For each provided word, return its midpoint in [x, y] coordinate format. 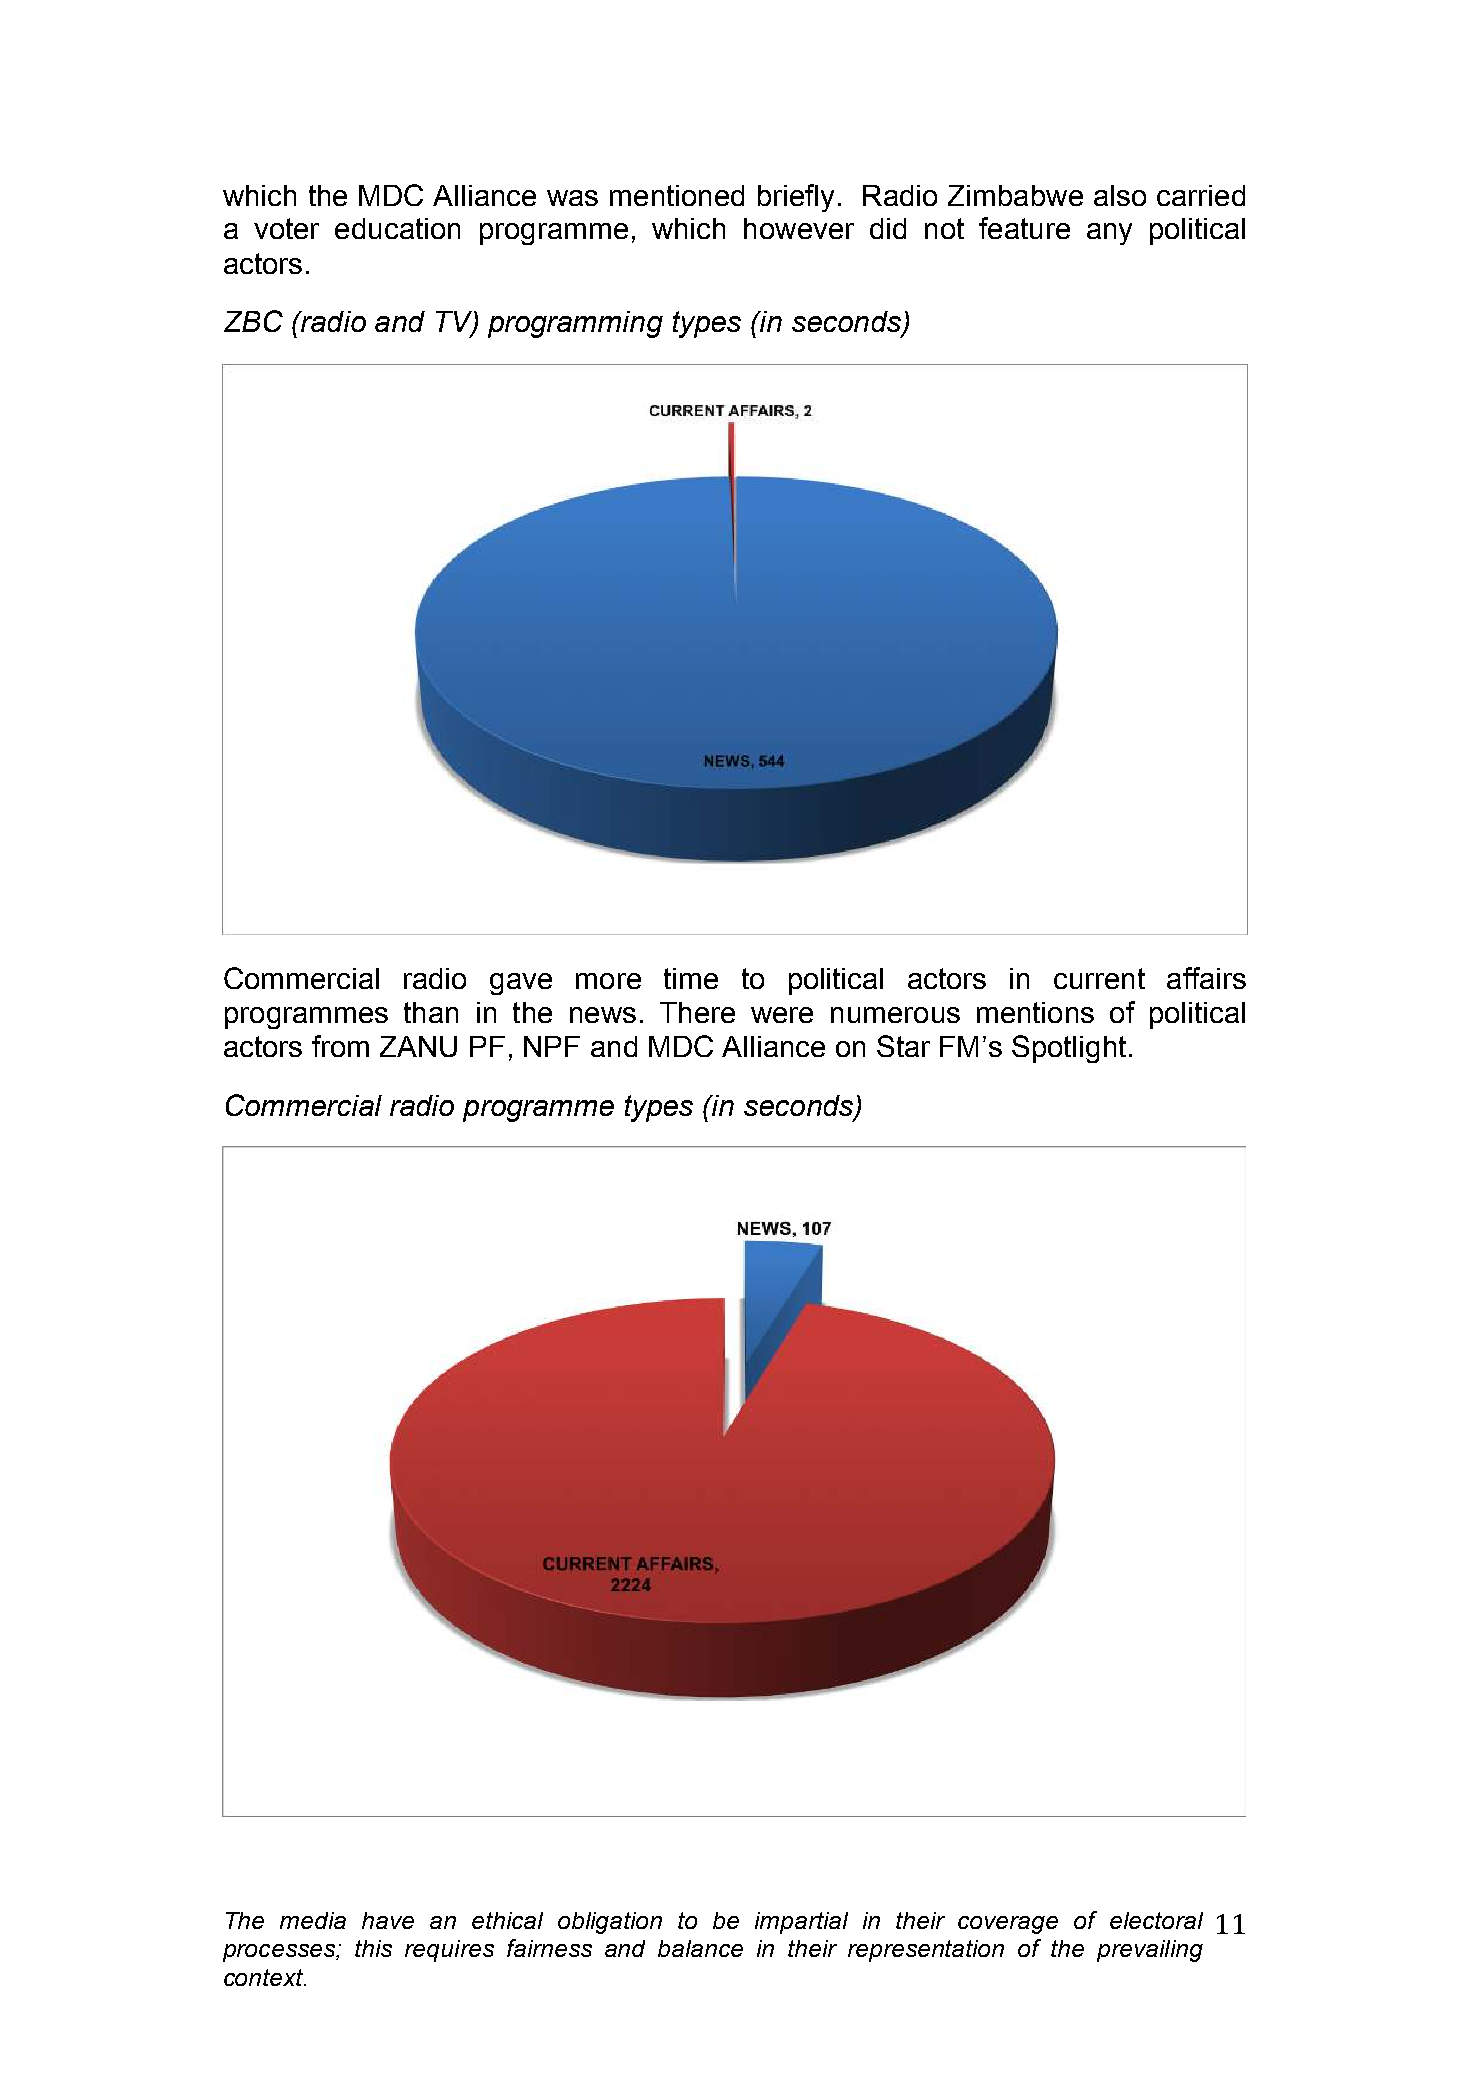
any [1109, 234]
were [782, 1015]
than [431, 1012]
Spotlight [1069, 1049]
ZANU [418, 1046]
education [397, 228]
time [691, 978]
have [388, 1920]
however [799, 228]
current [1099, 978]
